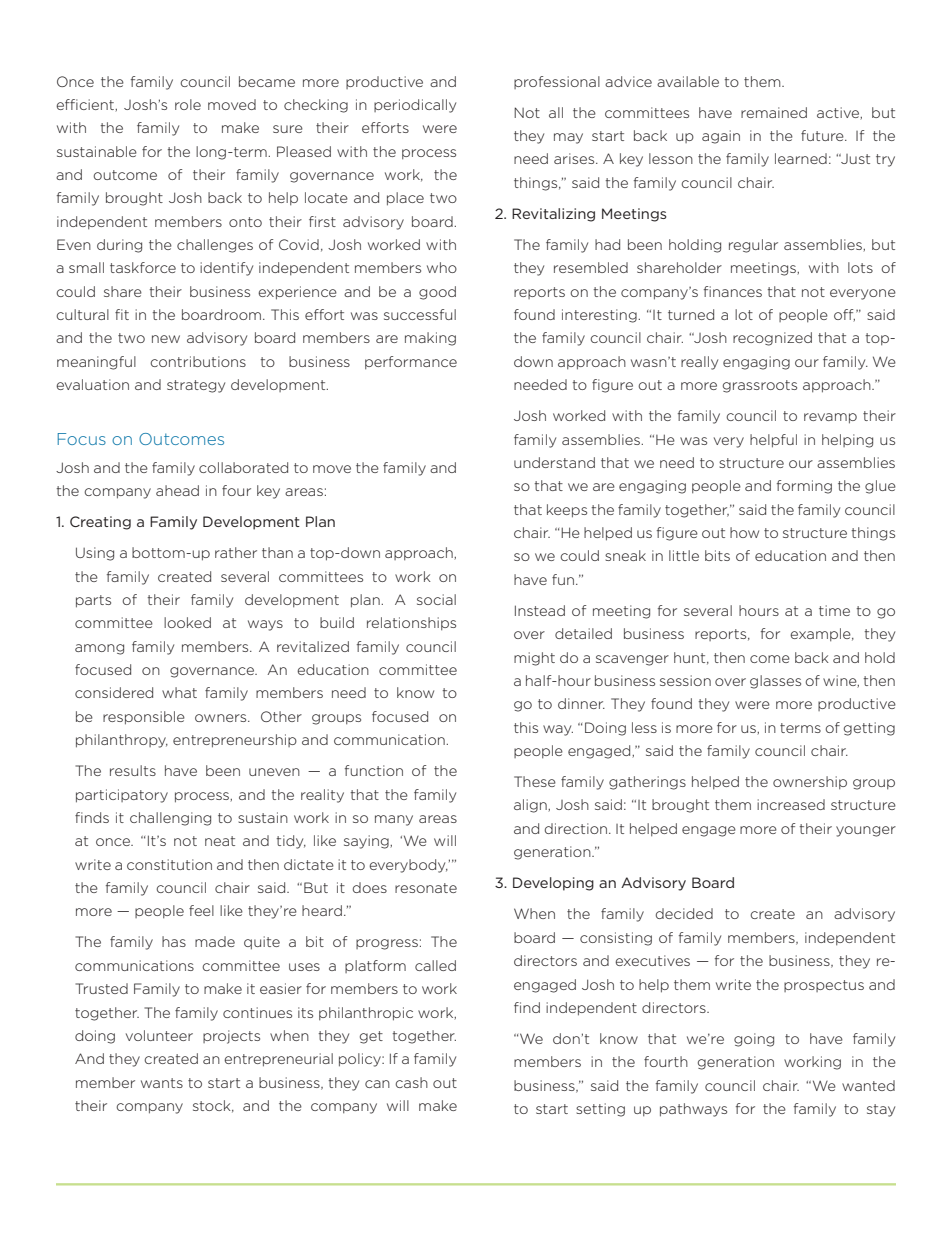 The image size is (952, 1233). I want to click on looked, so click(187, 622).
